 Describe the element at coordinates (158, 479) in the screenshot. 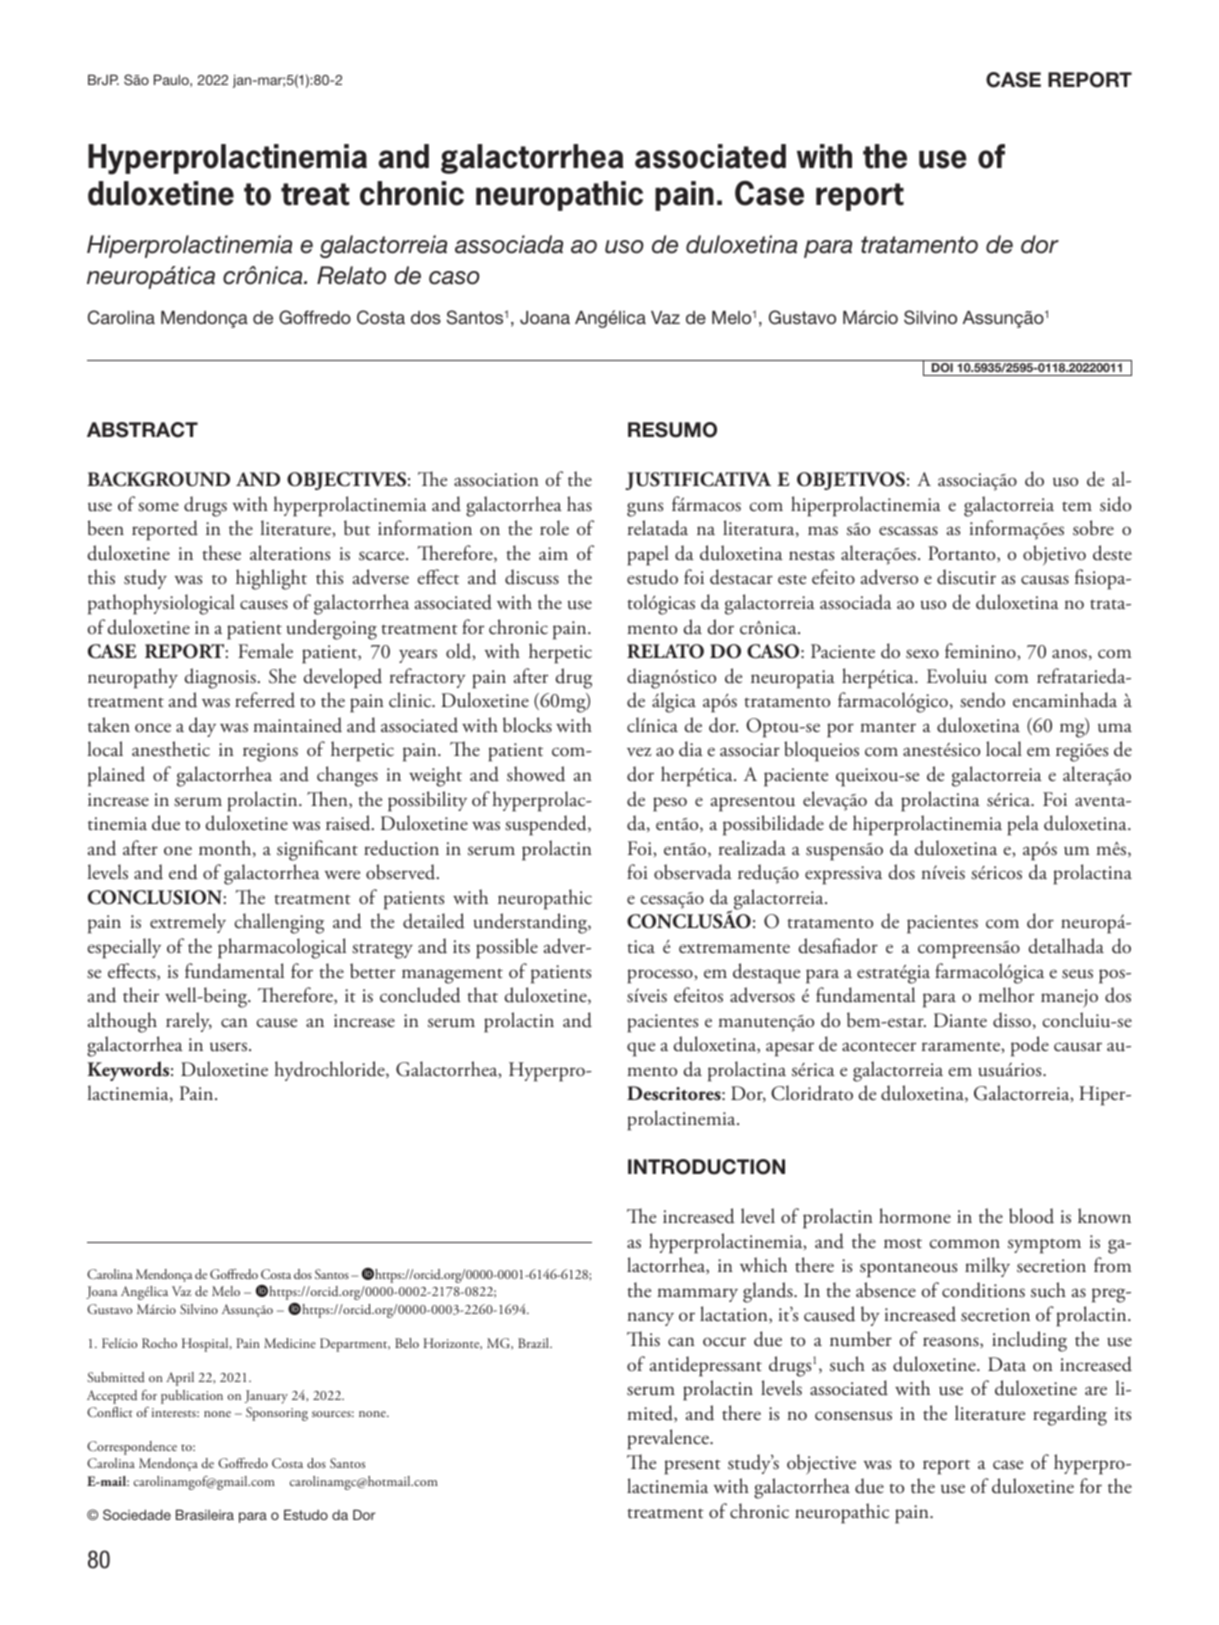

I see `BACKGROUND` at that location.
